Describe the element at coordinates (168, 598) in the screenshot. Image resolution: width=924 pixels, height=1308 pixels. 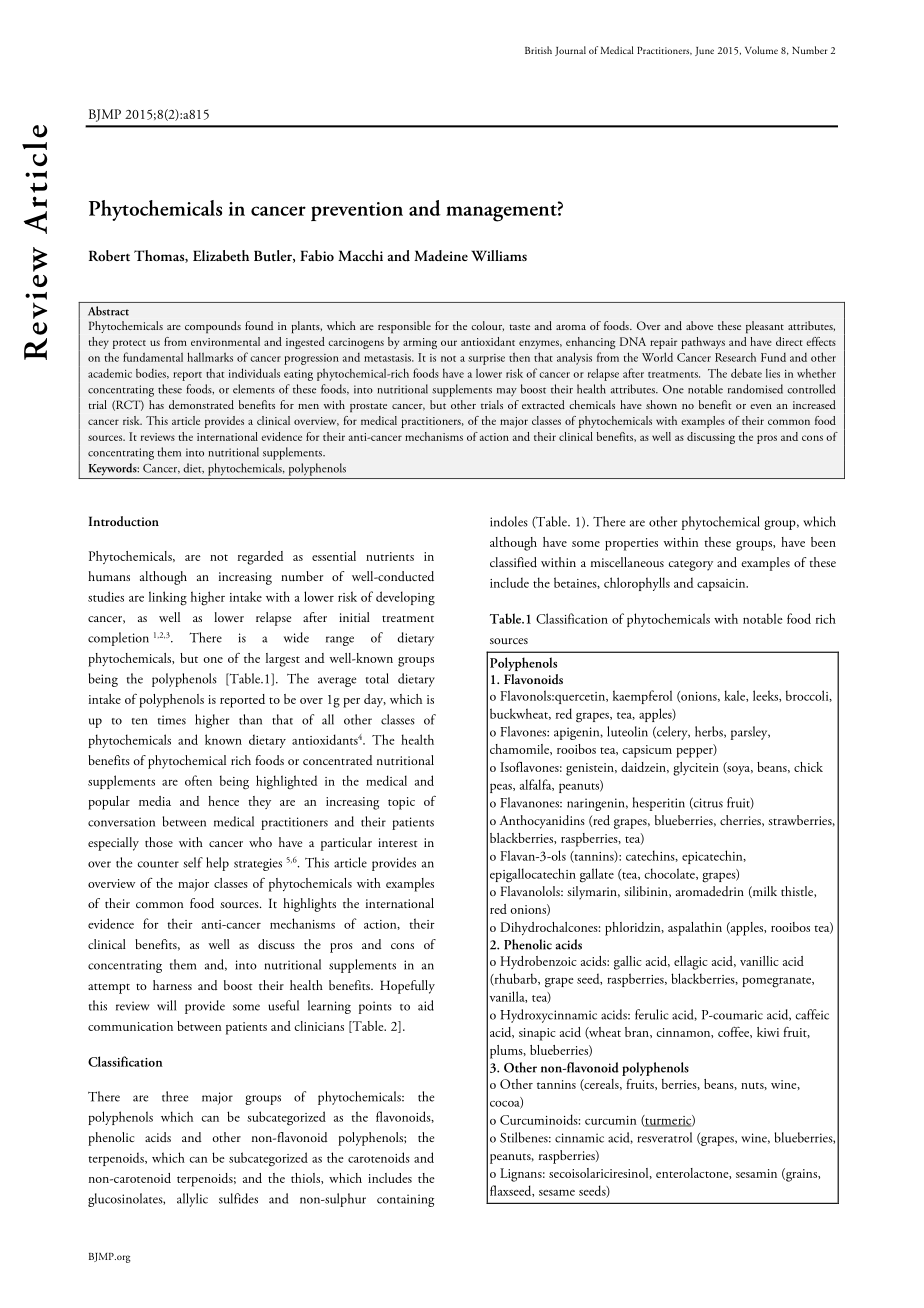
I see `linking` at that location.
